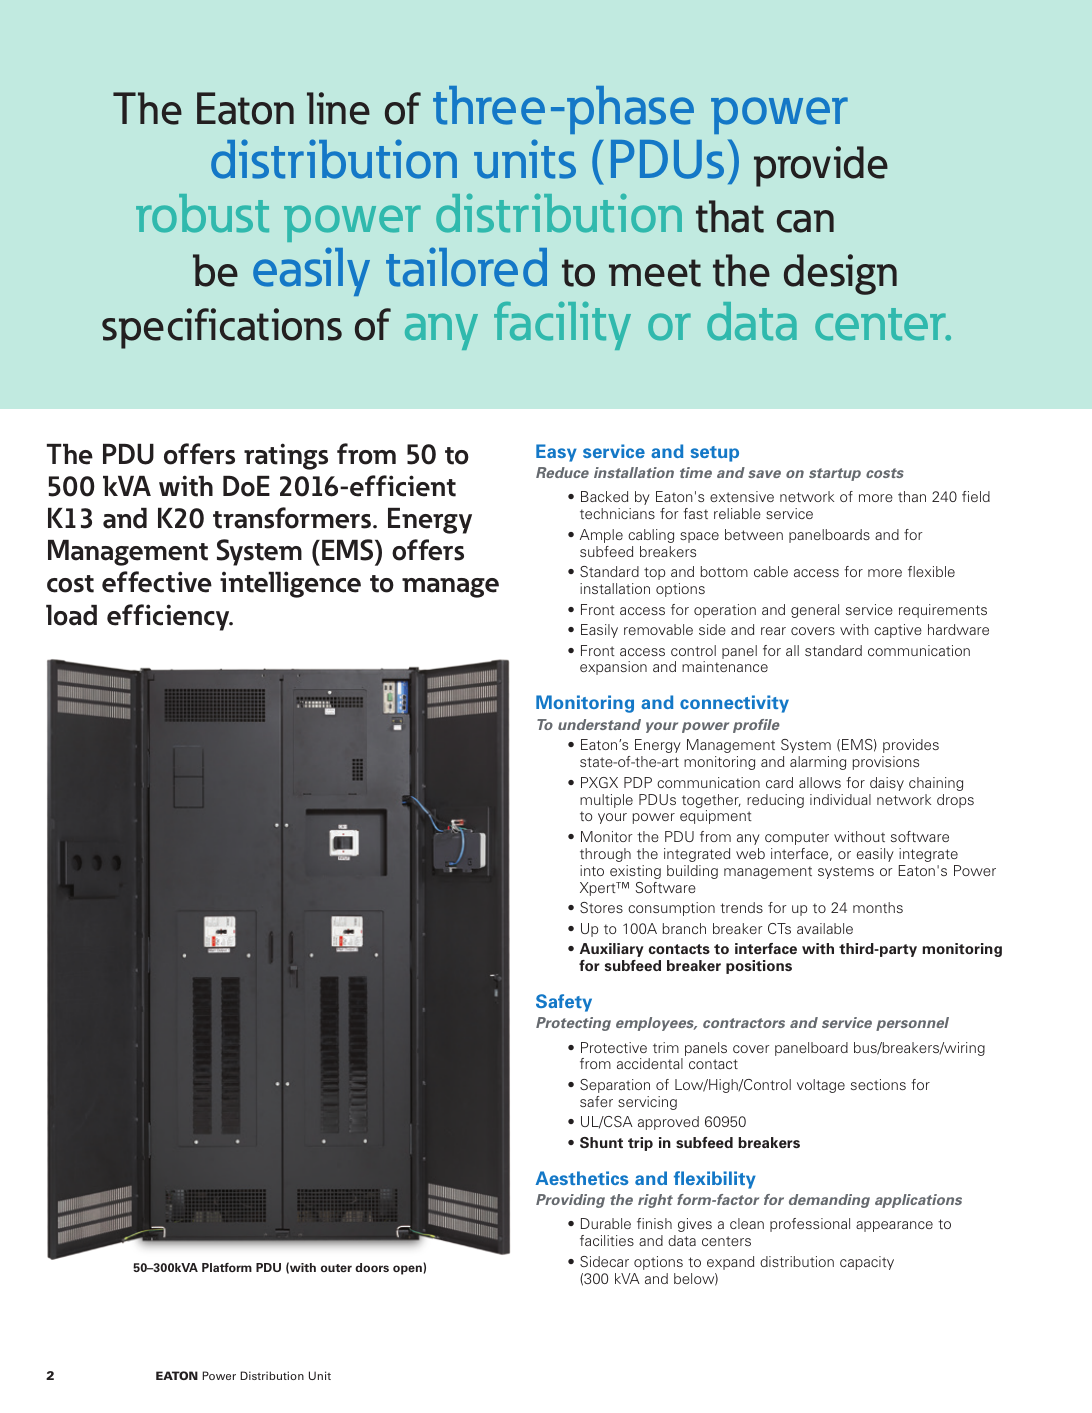 The height and width of the screenshot is (1413, 1092). Describe the element at coordinates (599, 724) in the screenshot. I see `understand` at that location.
